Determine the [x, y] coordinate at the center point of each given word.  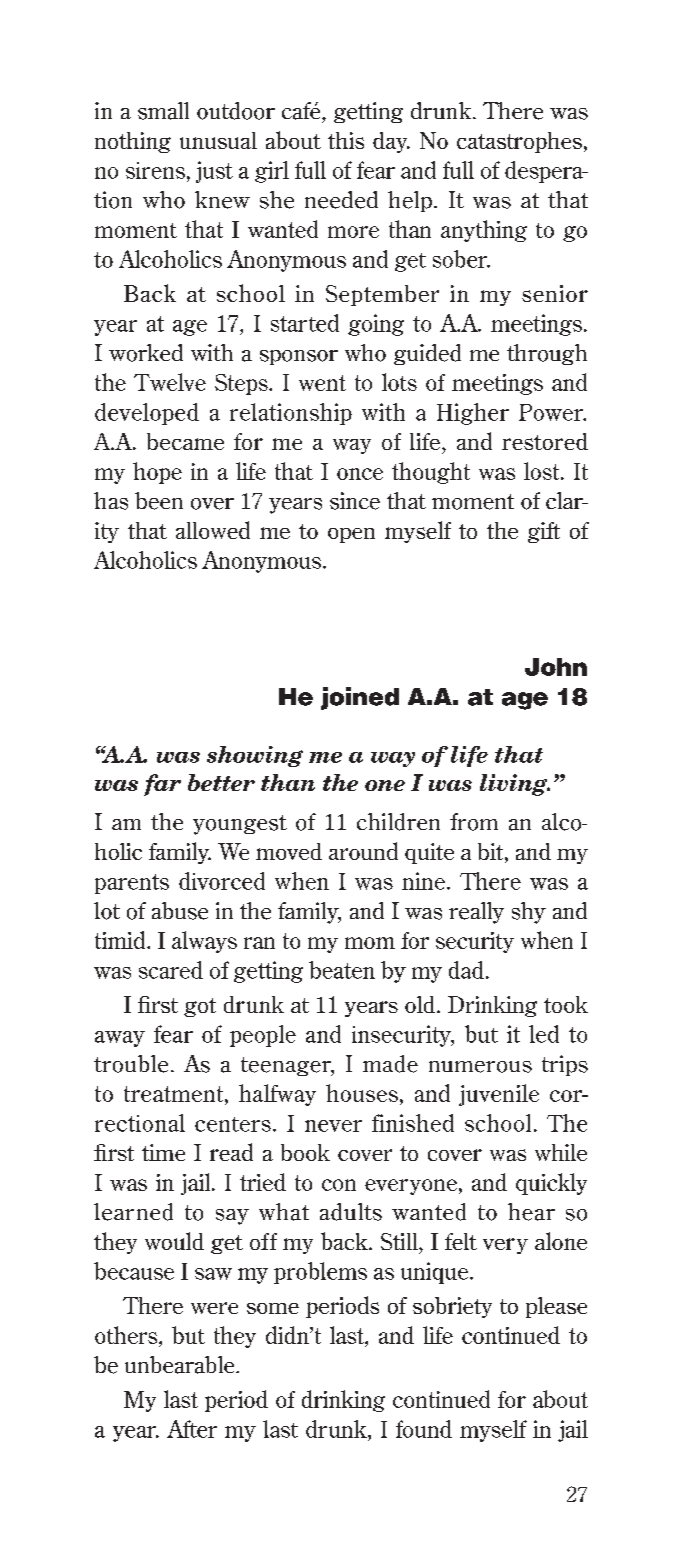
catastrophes [519, 142]
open [351, 535]
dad [466, 970]
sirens [155, 170]
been [159, 501]
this [346, 140]
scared [171, 970]
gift [544, 532]
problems [320, 1273]
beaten [342, 970]
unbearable [181, 1365]
